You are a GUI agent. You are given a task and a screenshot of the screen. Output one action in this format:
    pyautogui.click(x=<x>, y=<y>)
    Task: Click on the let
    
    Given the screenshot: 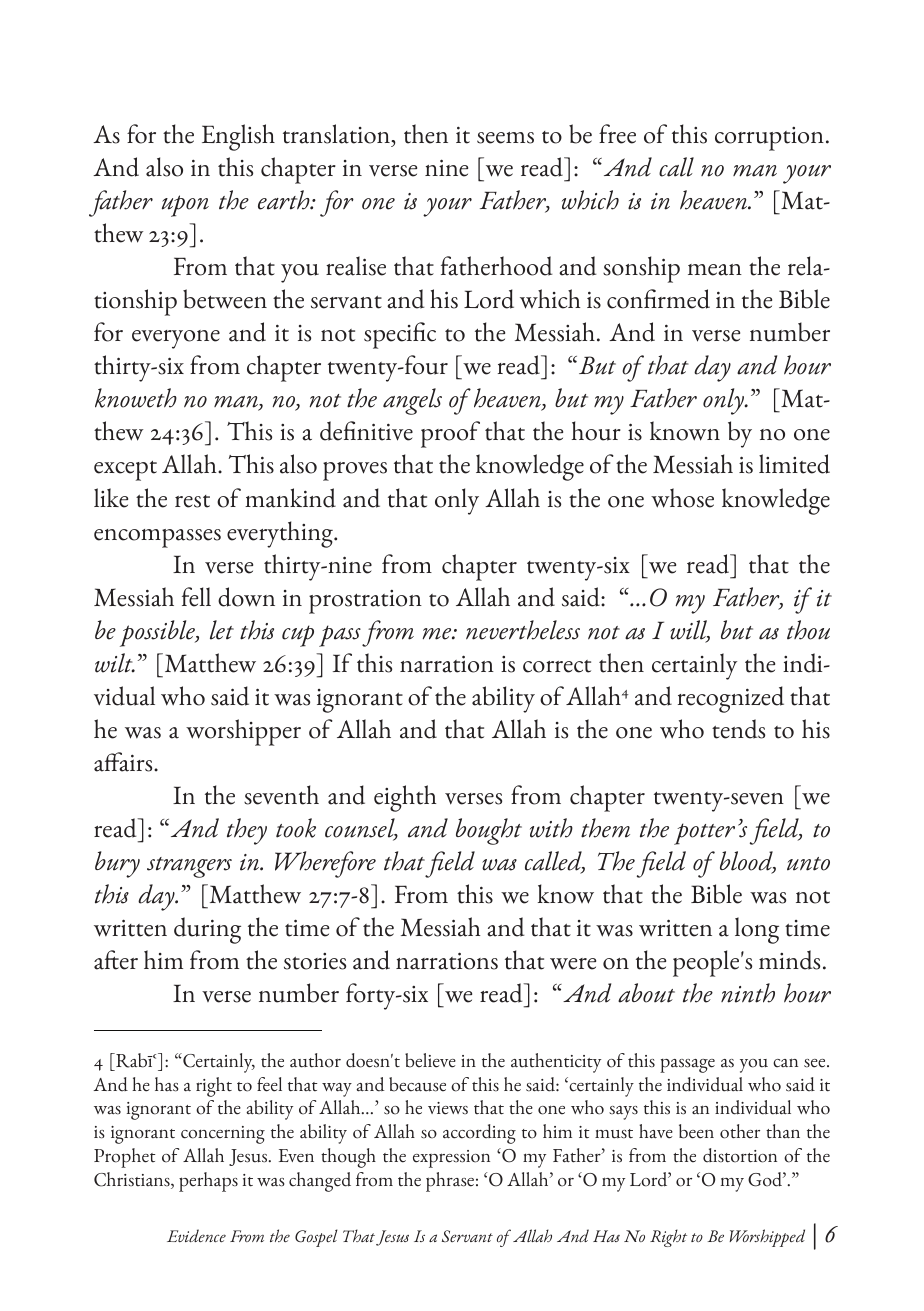 What is the action you would take?
    pyautogui.click(x=222, y=630)
